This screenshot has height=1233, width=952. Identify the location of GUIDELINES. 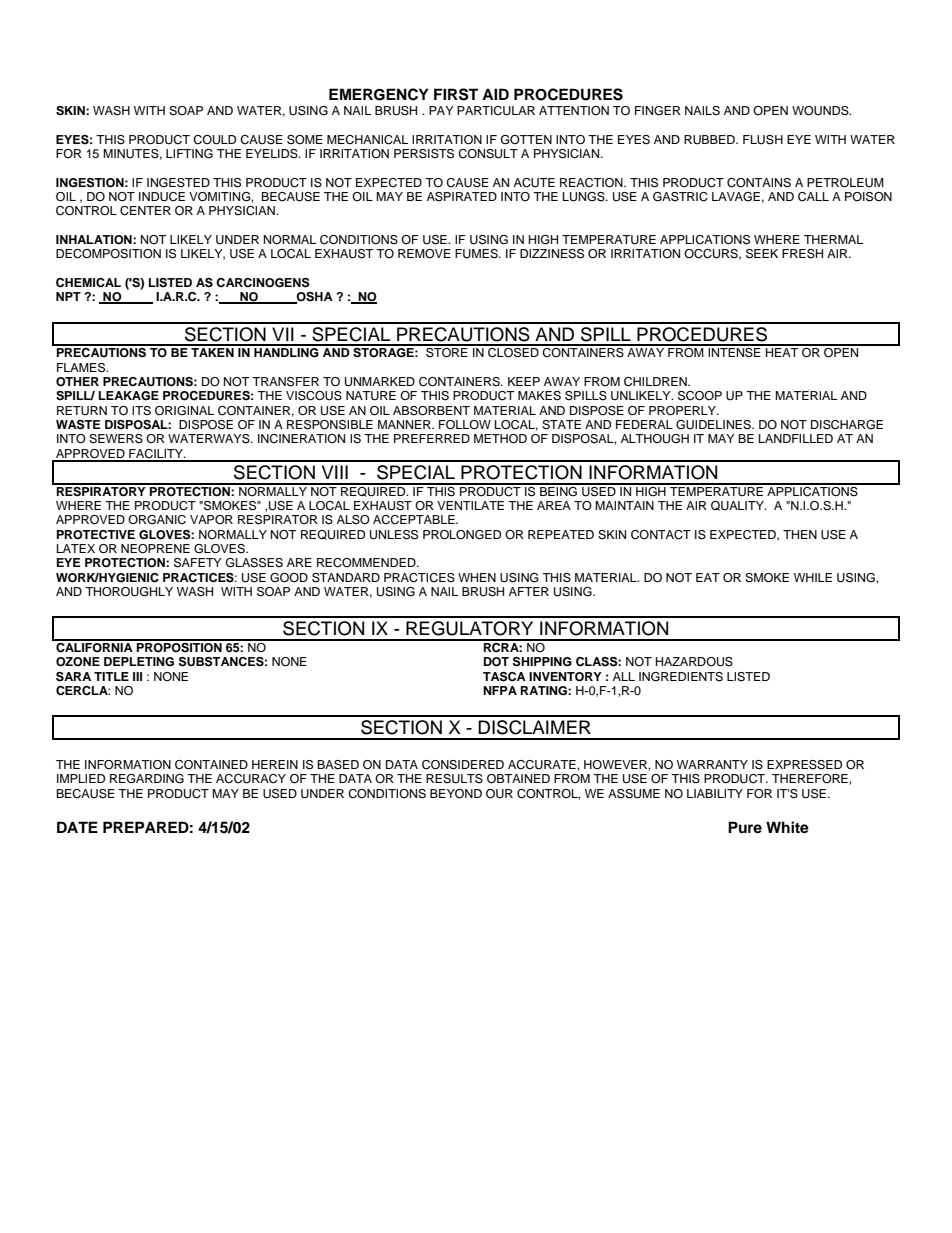
(714, 425).
